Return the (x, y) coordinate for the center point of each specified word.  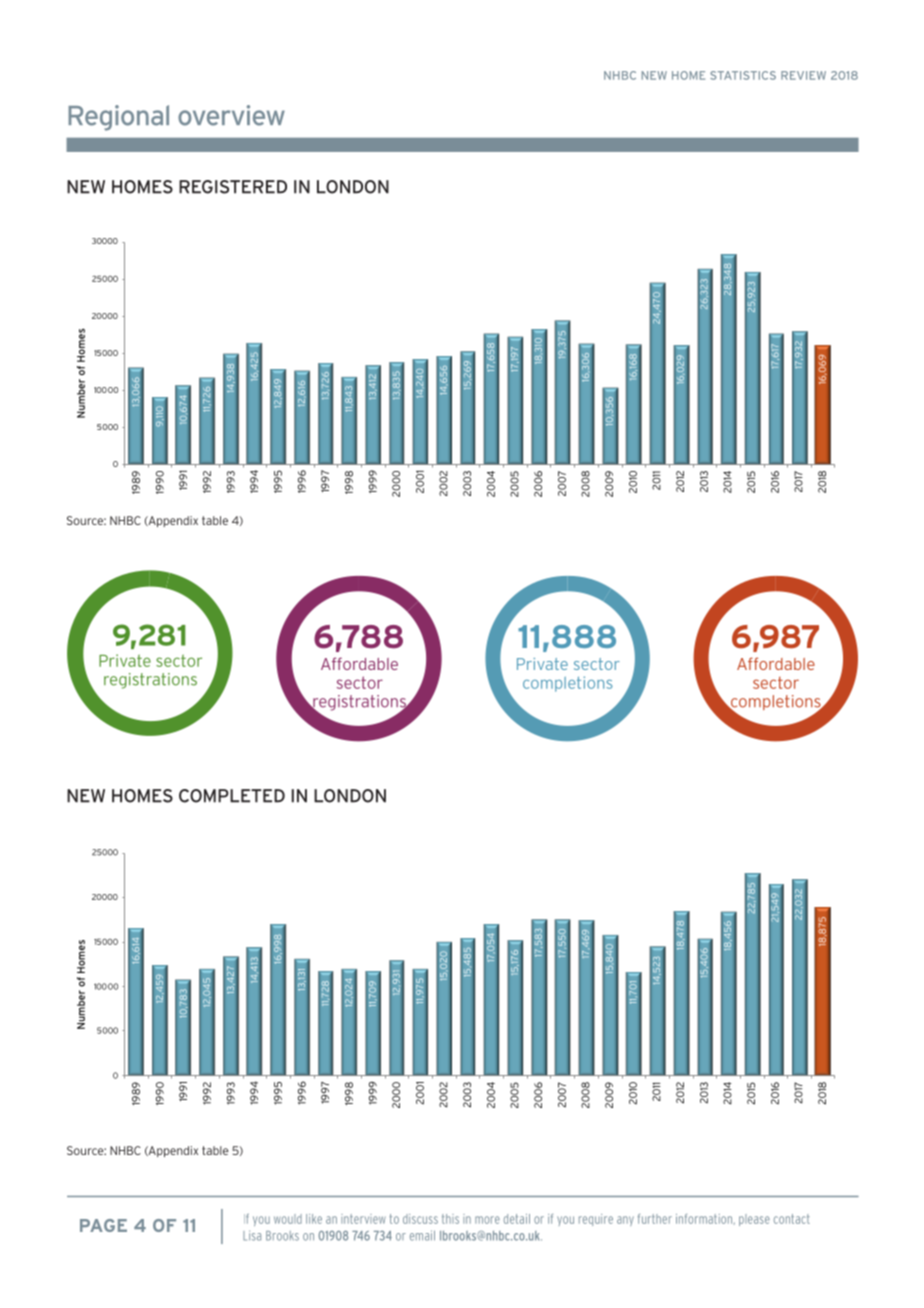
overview (231, 115)
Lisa (252, 1235)
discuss (420, 1219)
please (754, 1220)
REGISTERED (233, 187)
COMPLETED (232, 796)
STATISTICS (743, 75)
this (450, 1219)
